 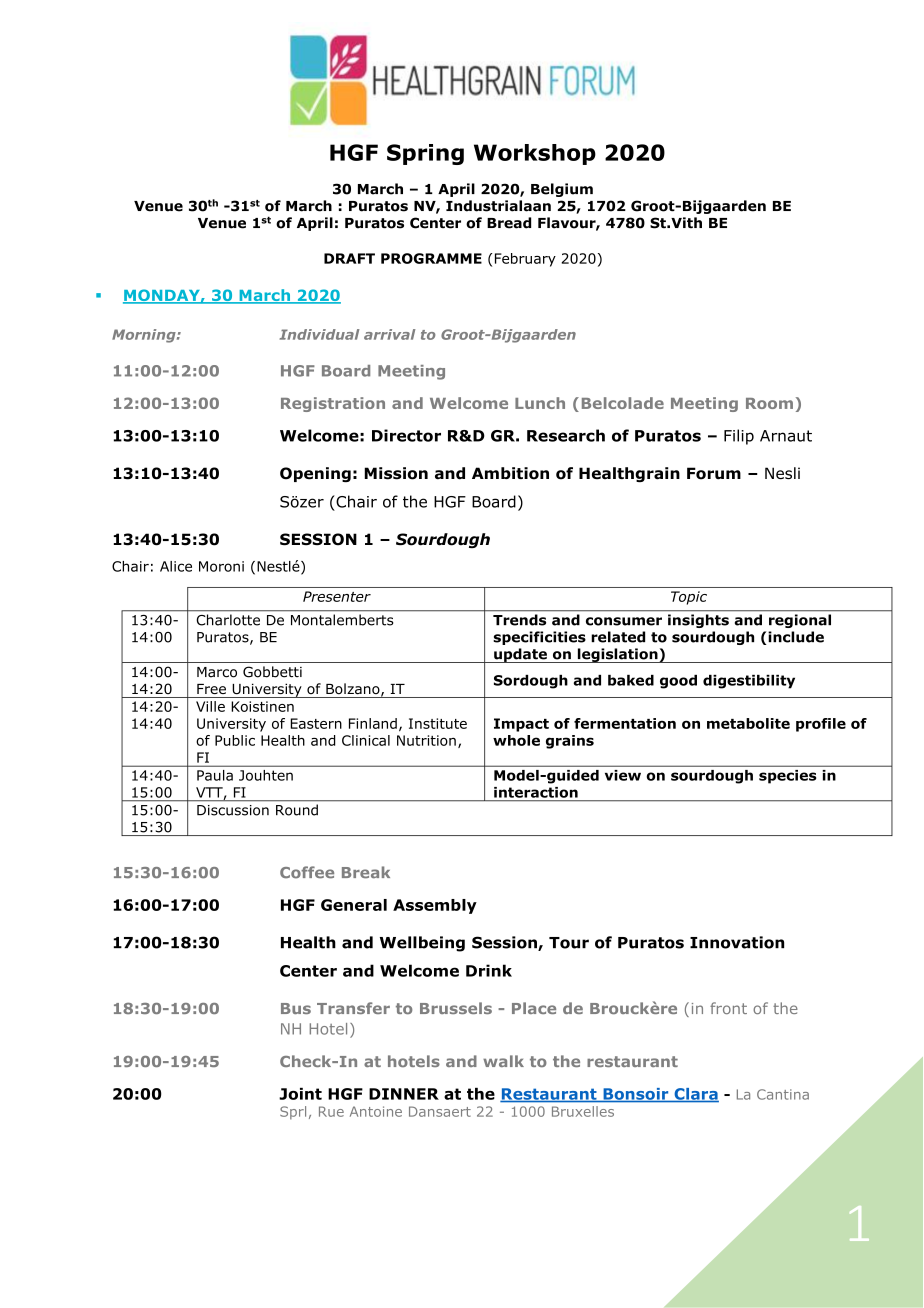 I want to click on Charlotte, so click(x=228, y=620).
